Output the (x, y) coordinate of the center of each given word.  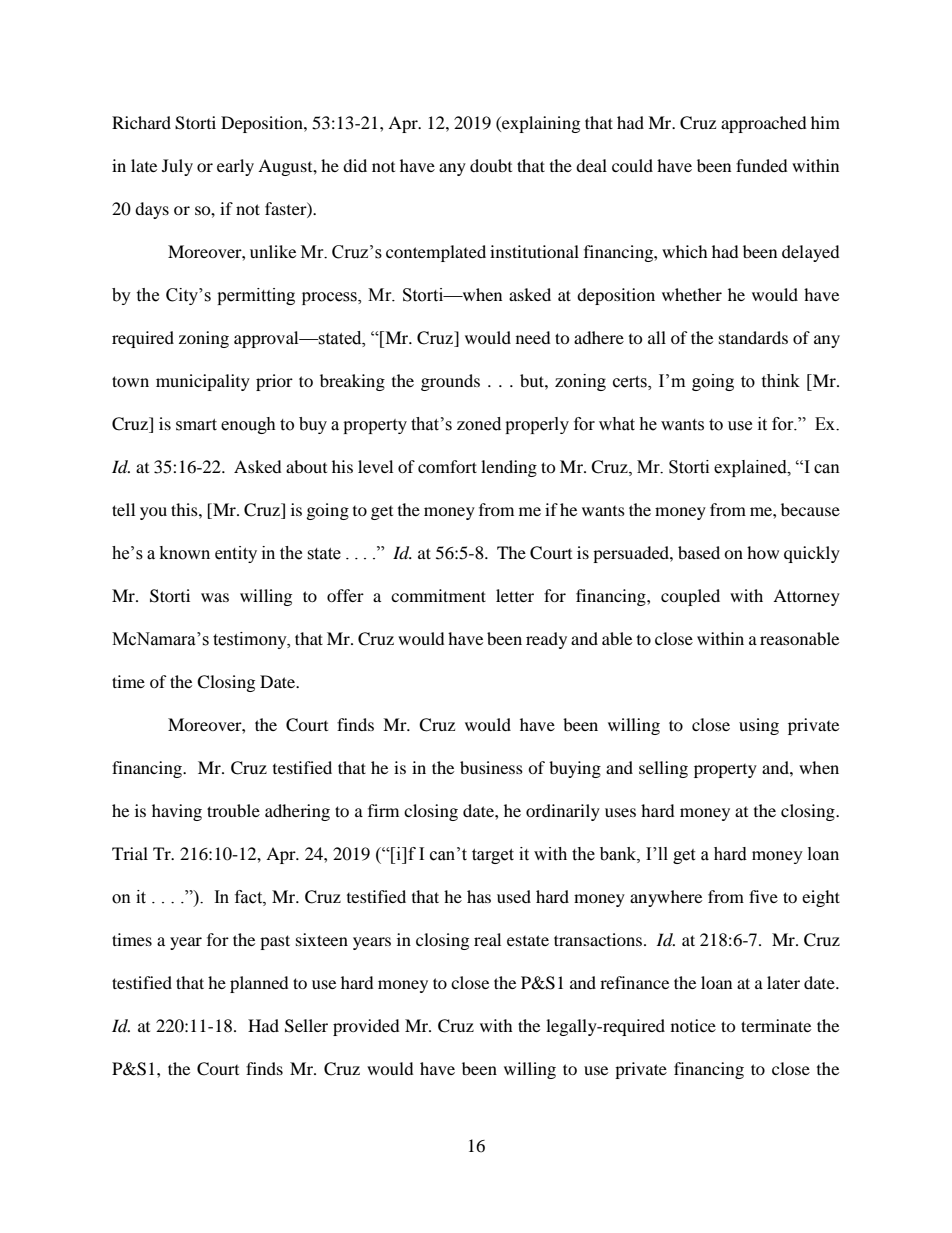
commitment (438, 595)
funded (762, 165)
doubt (491, 165)
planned (259, 984)
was (215, 597)
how (763, 552)
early (235, 167)
